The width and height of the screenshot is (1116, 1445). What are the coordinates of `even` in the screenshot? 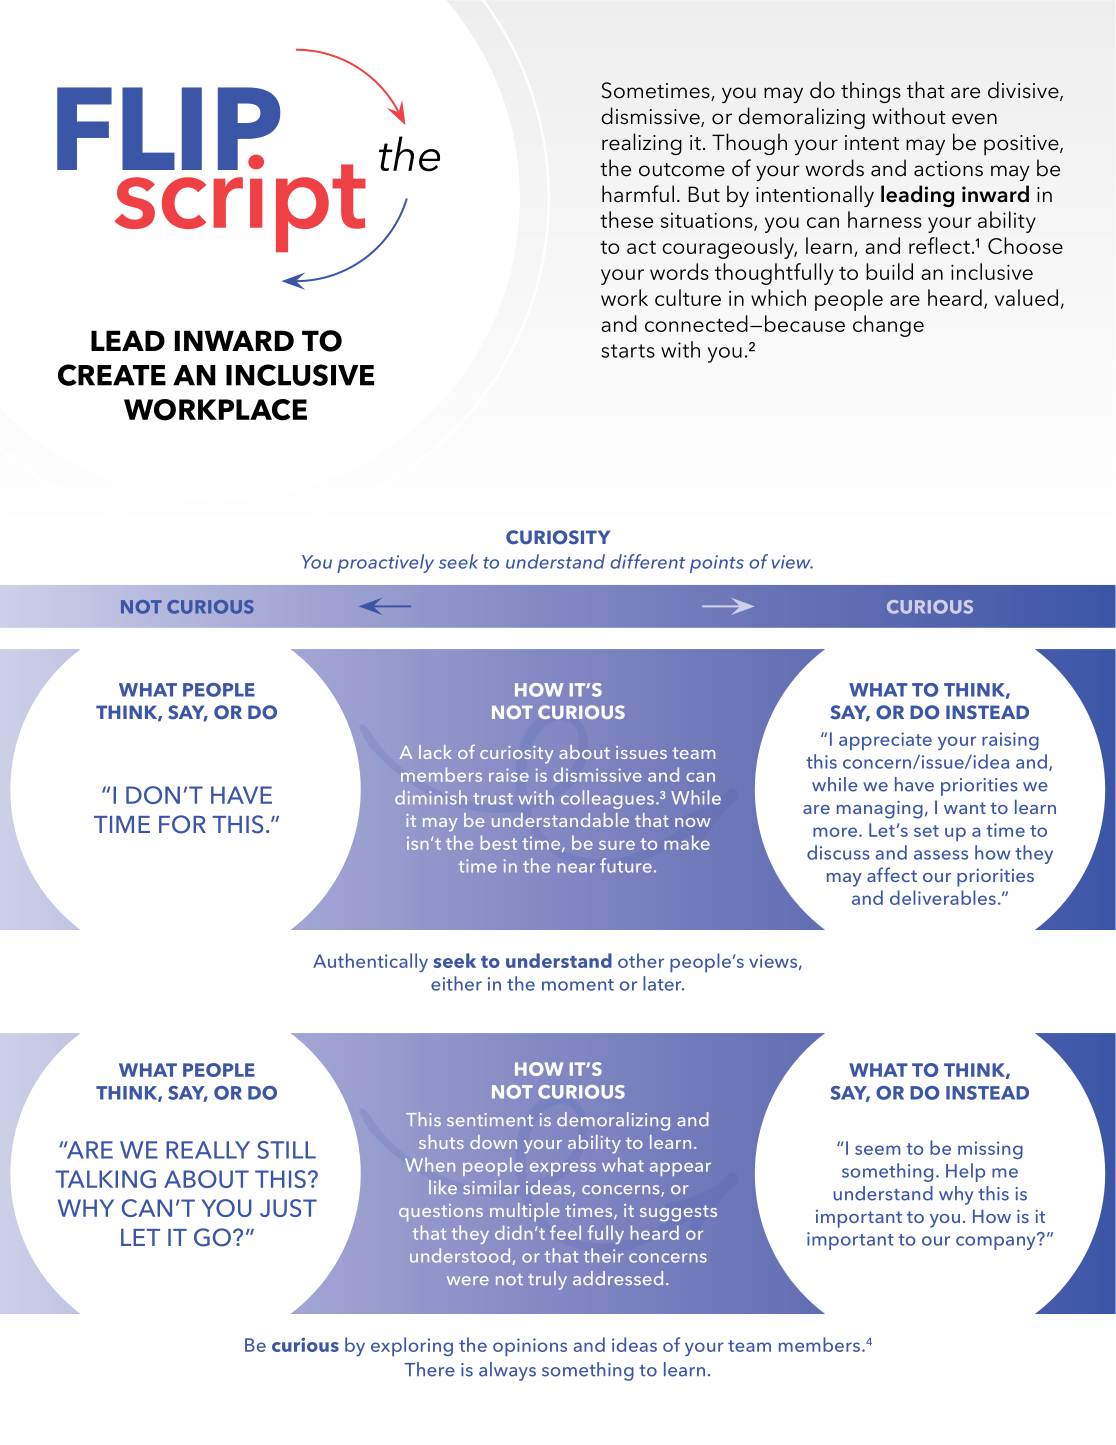 It's located at (974, 119).
